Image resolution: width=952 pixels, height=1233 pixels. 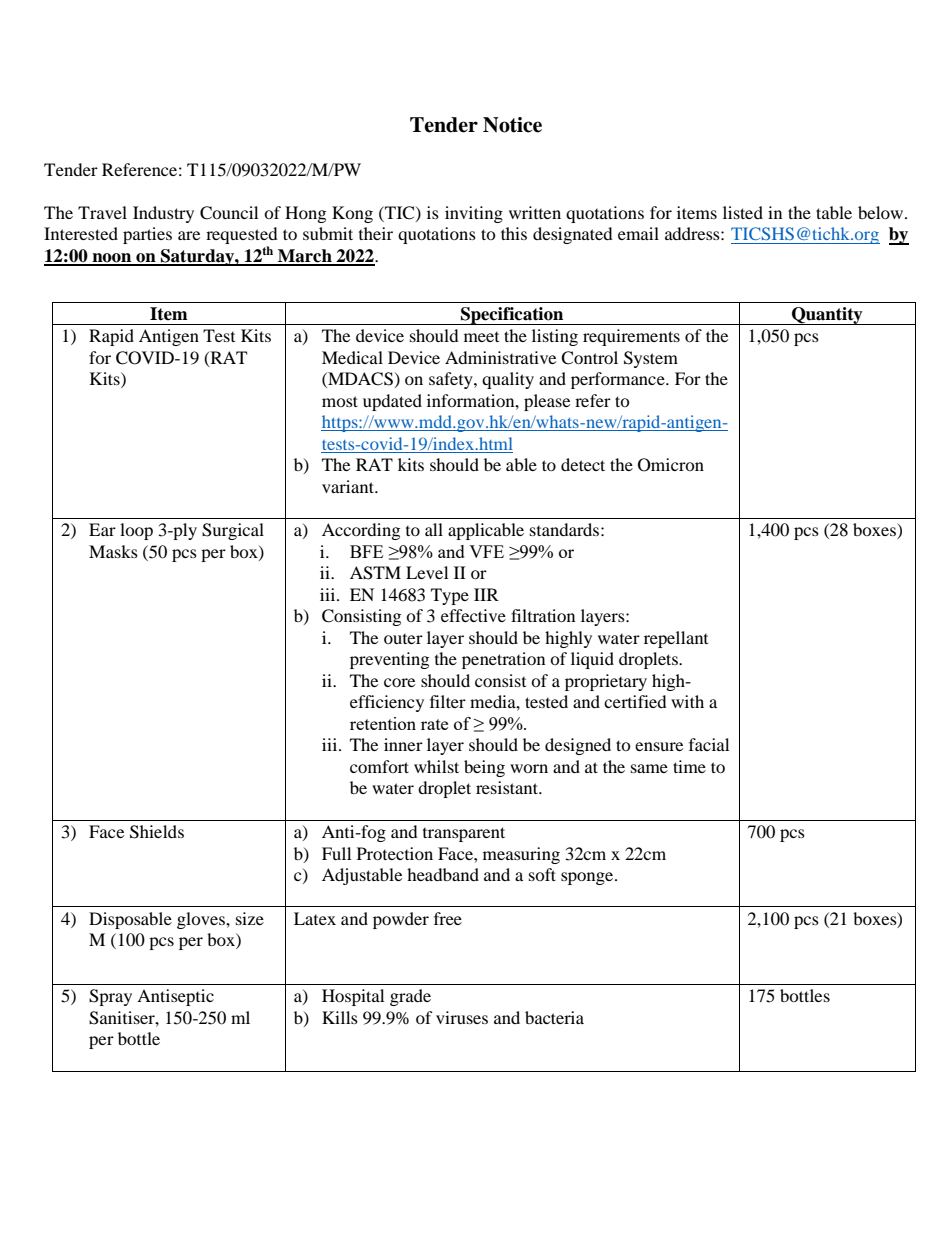 What do you see at coordinates (113, 551) in the screenshot?
I see `Masks` at bounding box center [113, 551].
